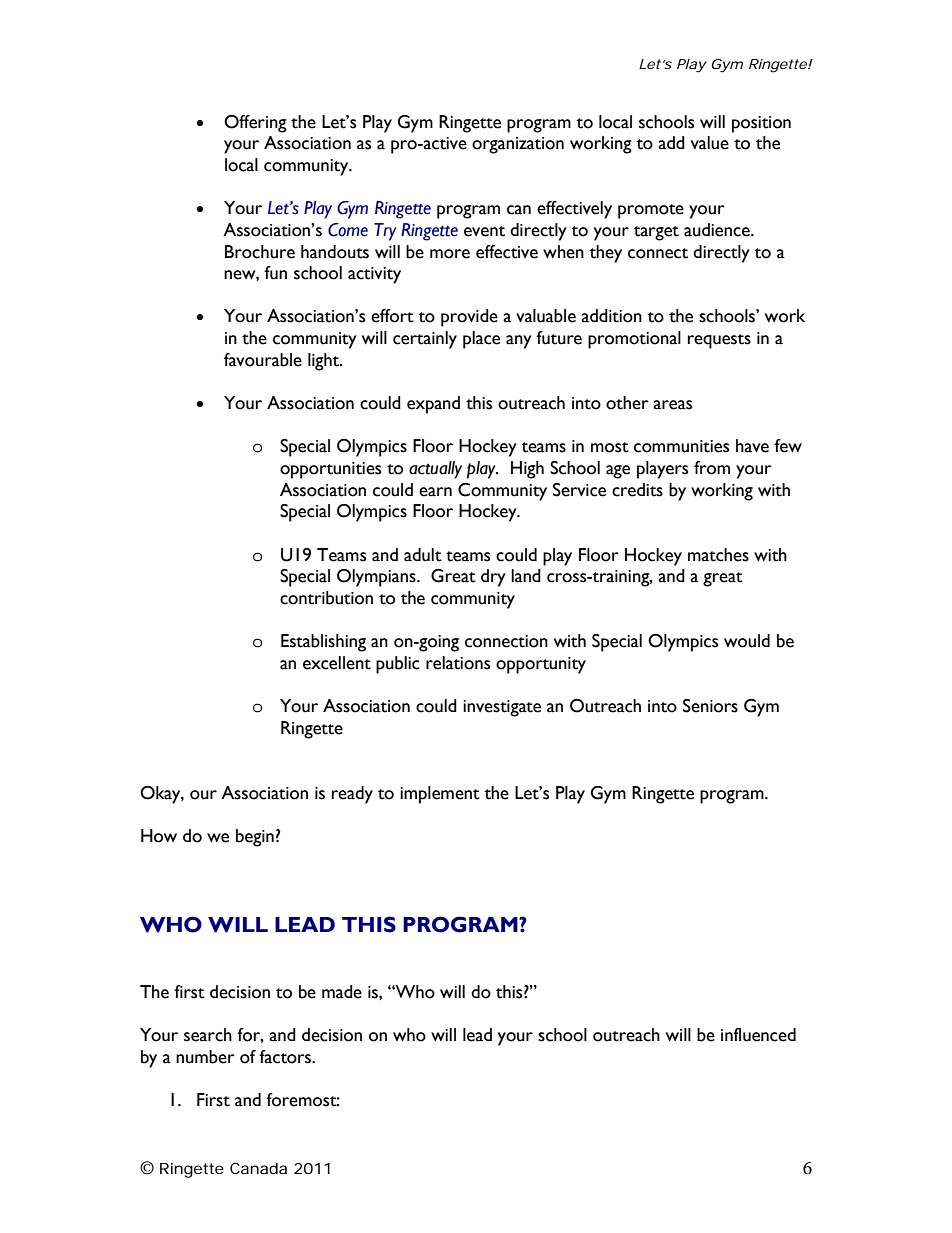 The height and width of the page is (1233, 952). I want to click on Establishing, so click(323, 643).
